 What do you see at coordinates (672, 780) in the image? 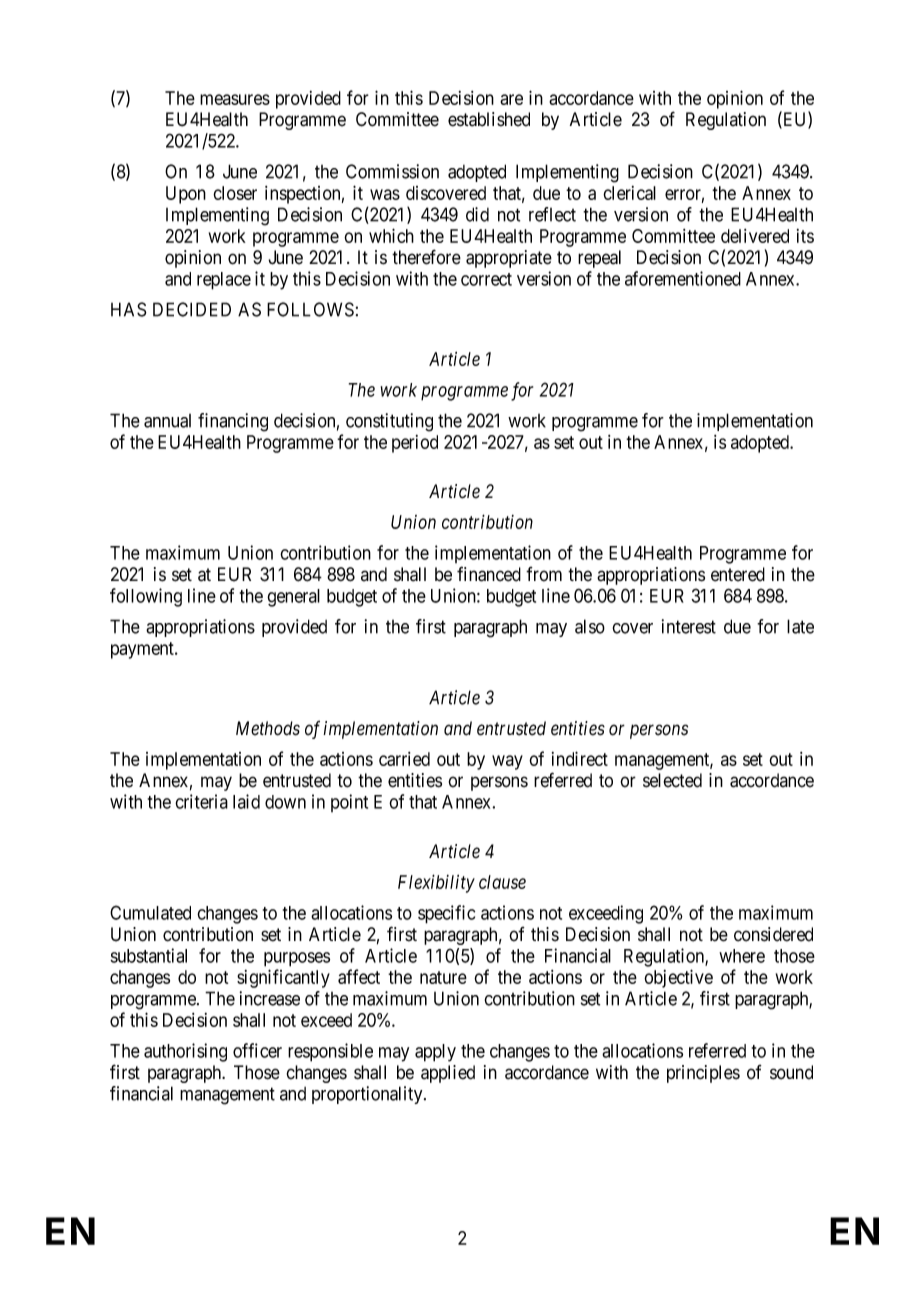
I see `selected` at bounding box center [672, 780].
